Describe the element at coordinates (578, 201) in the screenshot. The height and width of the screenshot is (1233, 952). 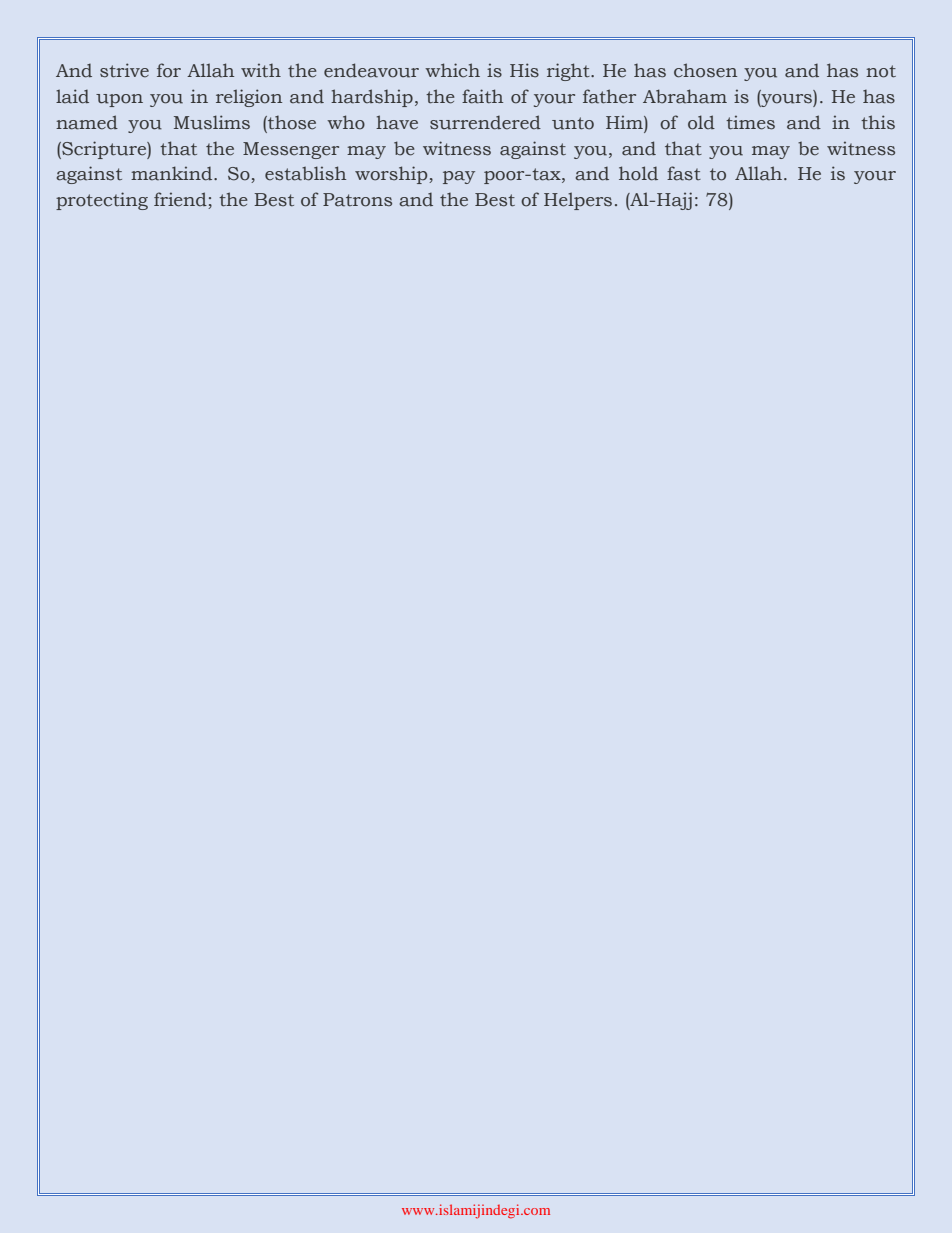
I see `Helpers` at that location.
